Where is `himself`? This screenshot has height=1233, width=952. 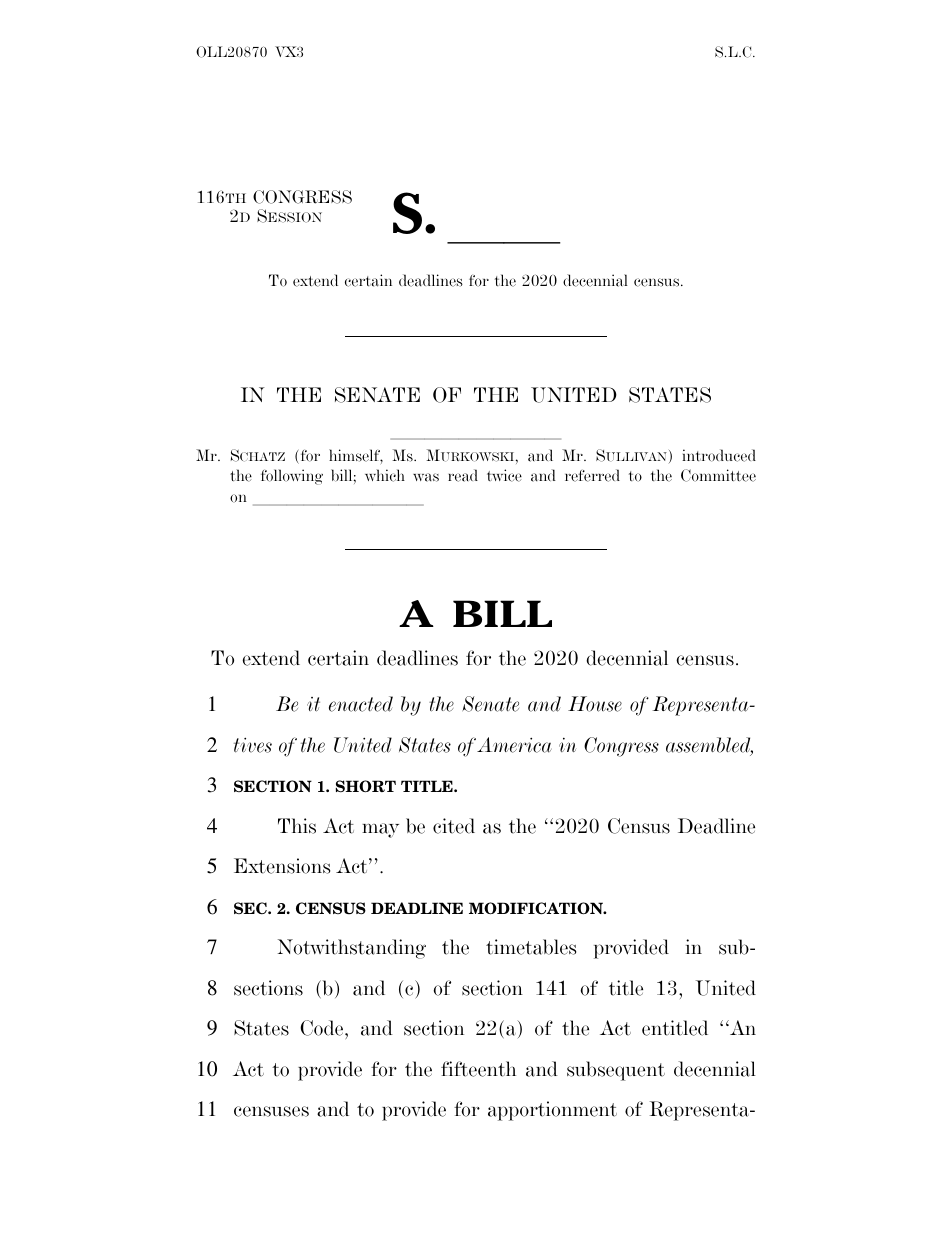
himself is located at coordinates (356, 456).
